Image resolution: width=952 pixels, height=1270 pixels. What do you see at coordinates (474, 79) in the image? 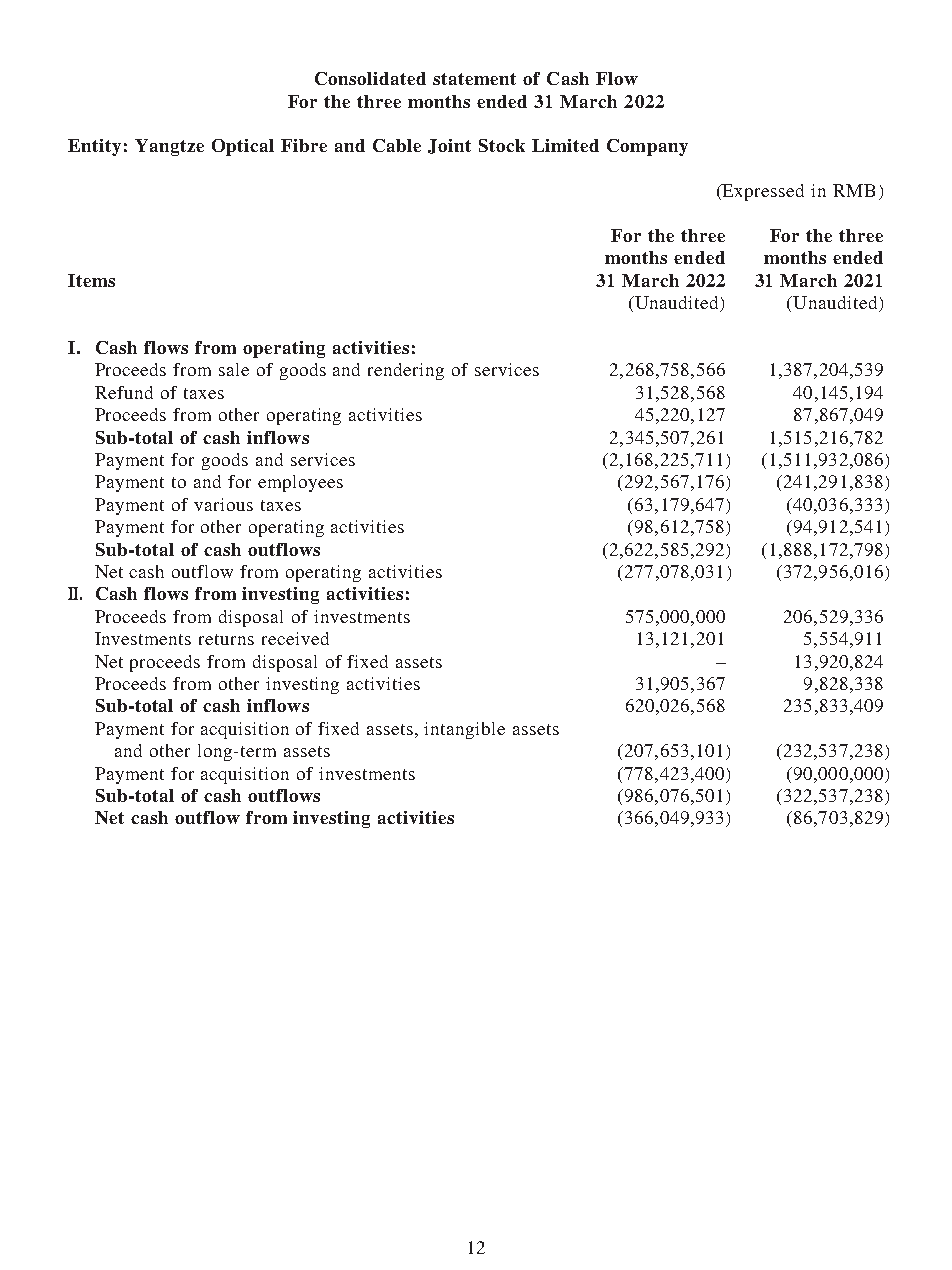
I see `statement` at bounding box center [474, 79].
